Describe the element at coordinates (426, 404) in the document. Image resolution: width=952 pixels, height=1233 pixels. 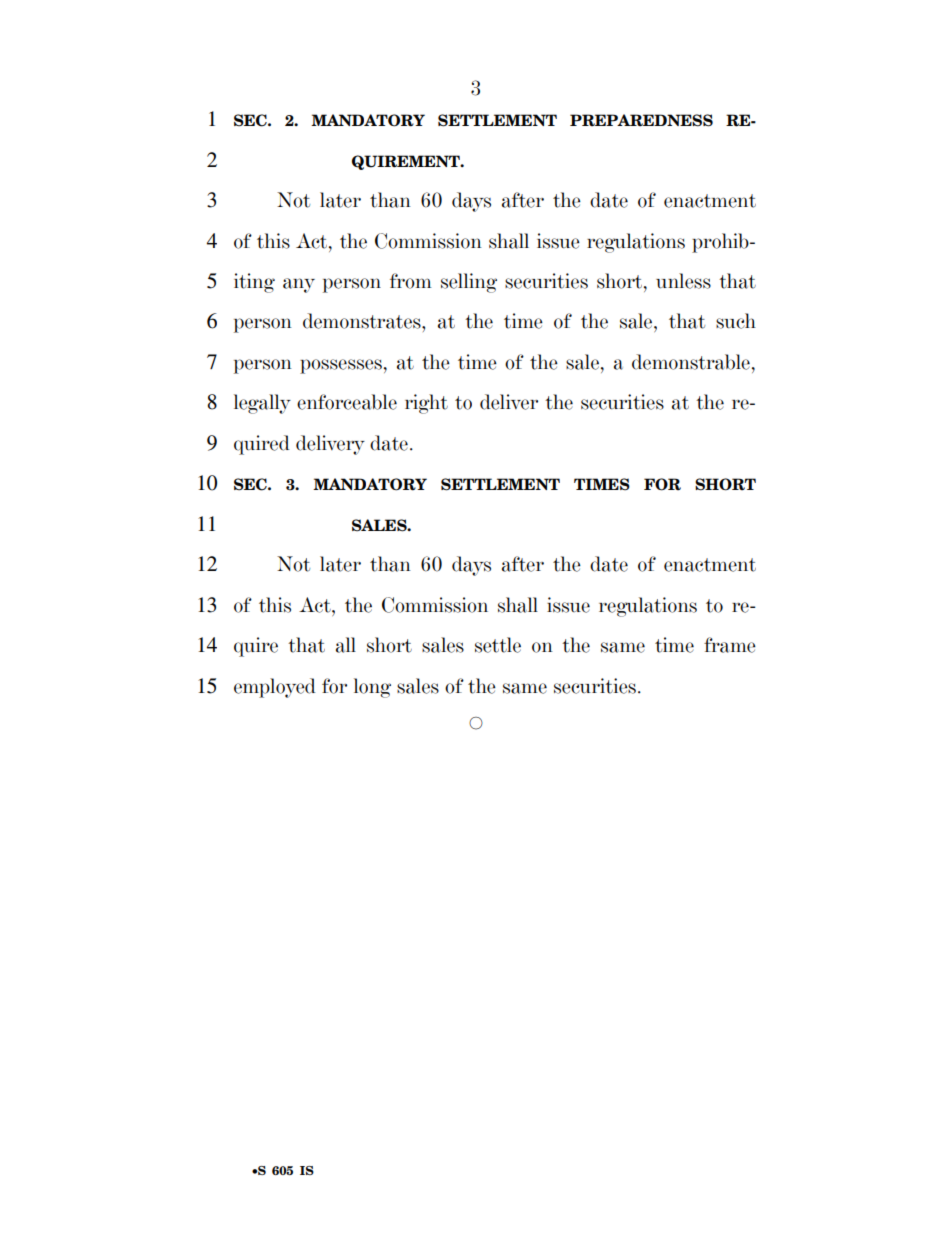
I see `right` at that location.
